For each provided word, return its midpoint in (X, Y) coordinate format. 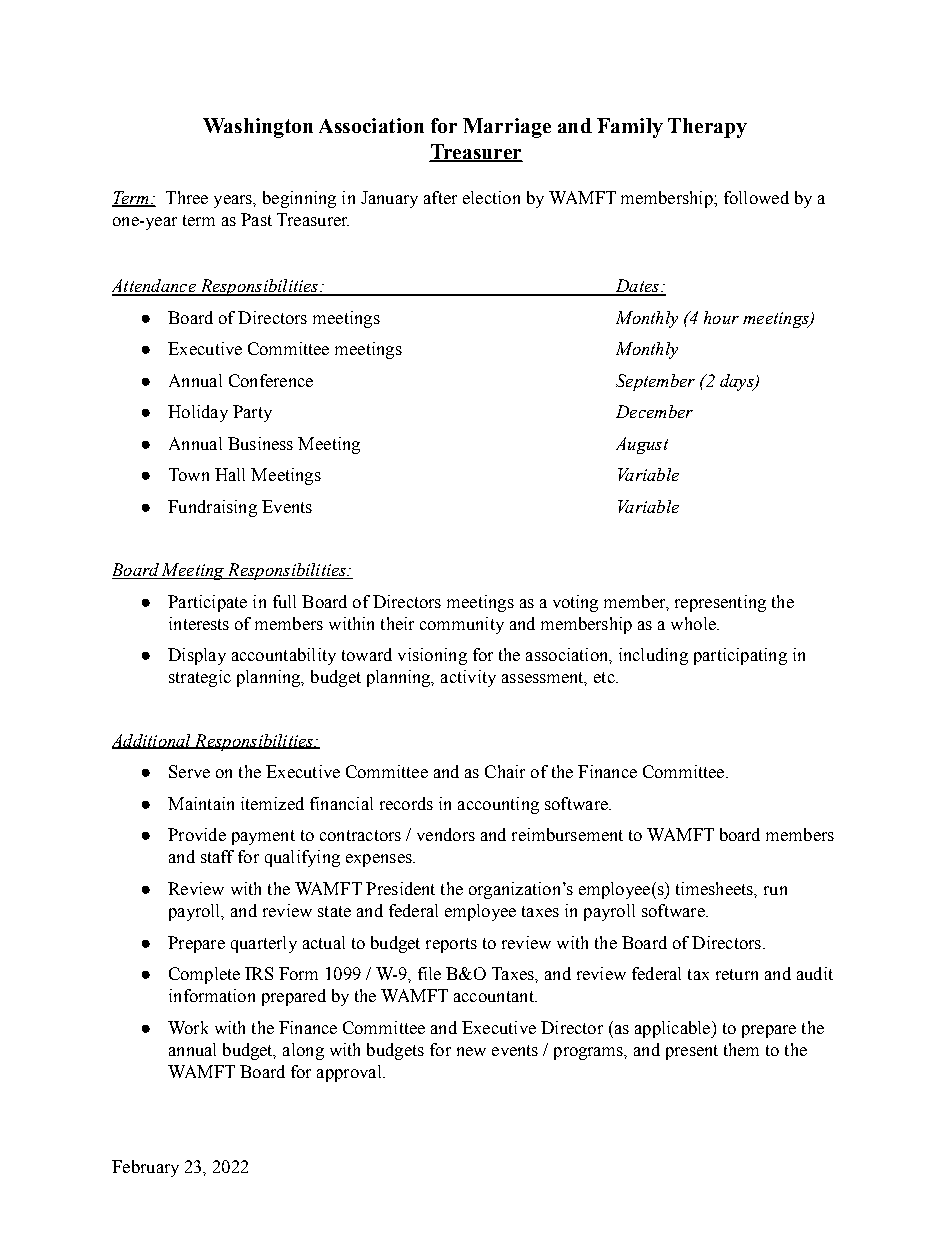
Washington (258, 128)
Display (197, 656)
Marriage (507, 128)
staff (217, 856)
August (642, 445)
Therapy (707, 128)
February (145, 1168)
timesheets (715, 888)
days (738, 382)
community (462, 625)
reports (451, 945)
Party (252, 413)
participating (740, 656)
